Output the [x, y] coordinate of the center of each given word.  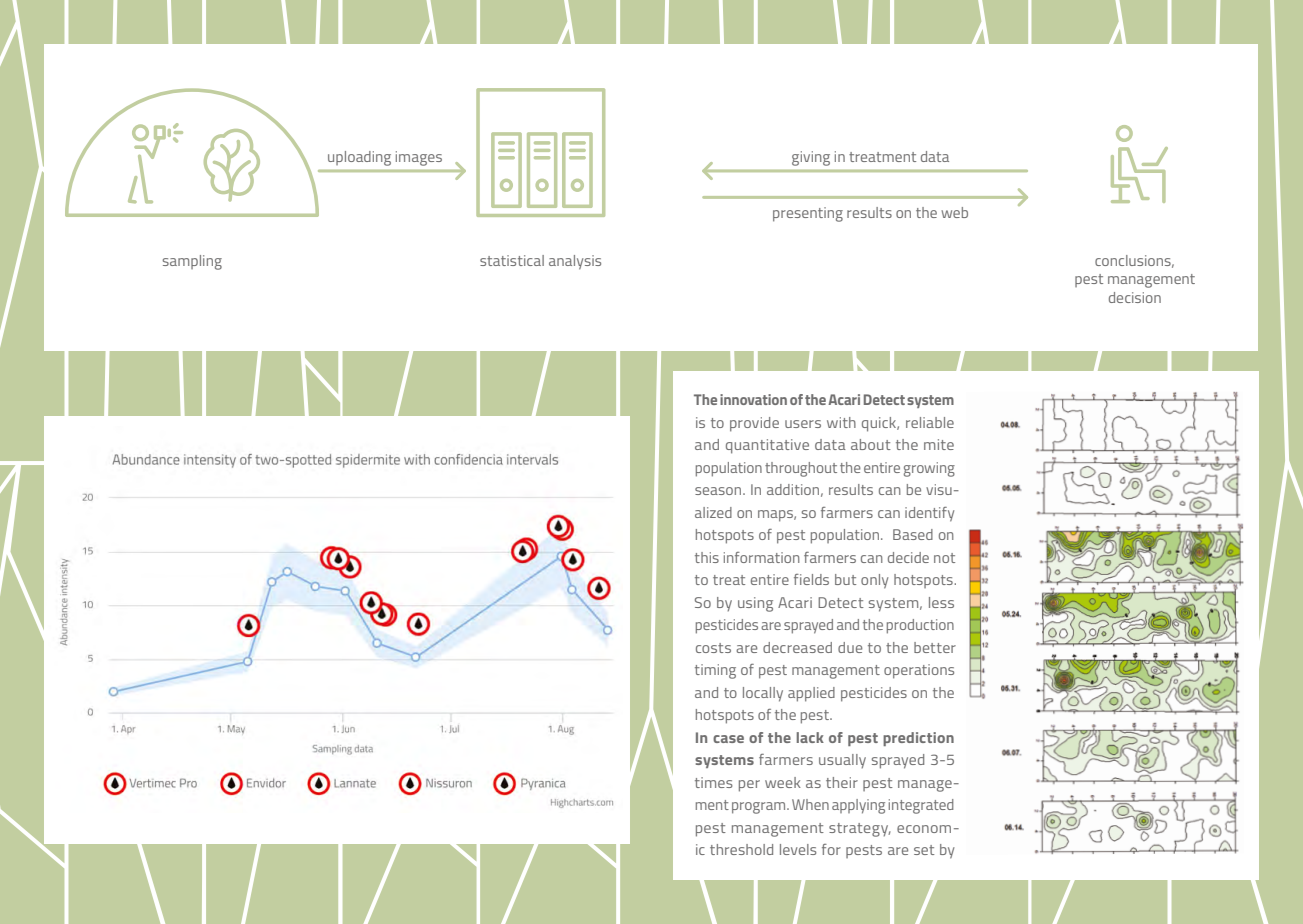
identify [929, 514]
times [714, 782]
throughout [801, 469]
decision [1135, 297]
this [707, 557]
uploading [359, 158]
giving [811, 158]
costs [713, 648]
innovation [753, 399]
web [954, 212]
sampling [192, 262]
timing [715, 671]
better [935, 647]
